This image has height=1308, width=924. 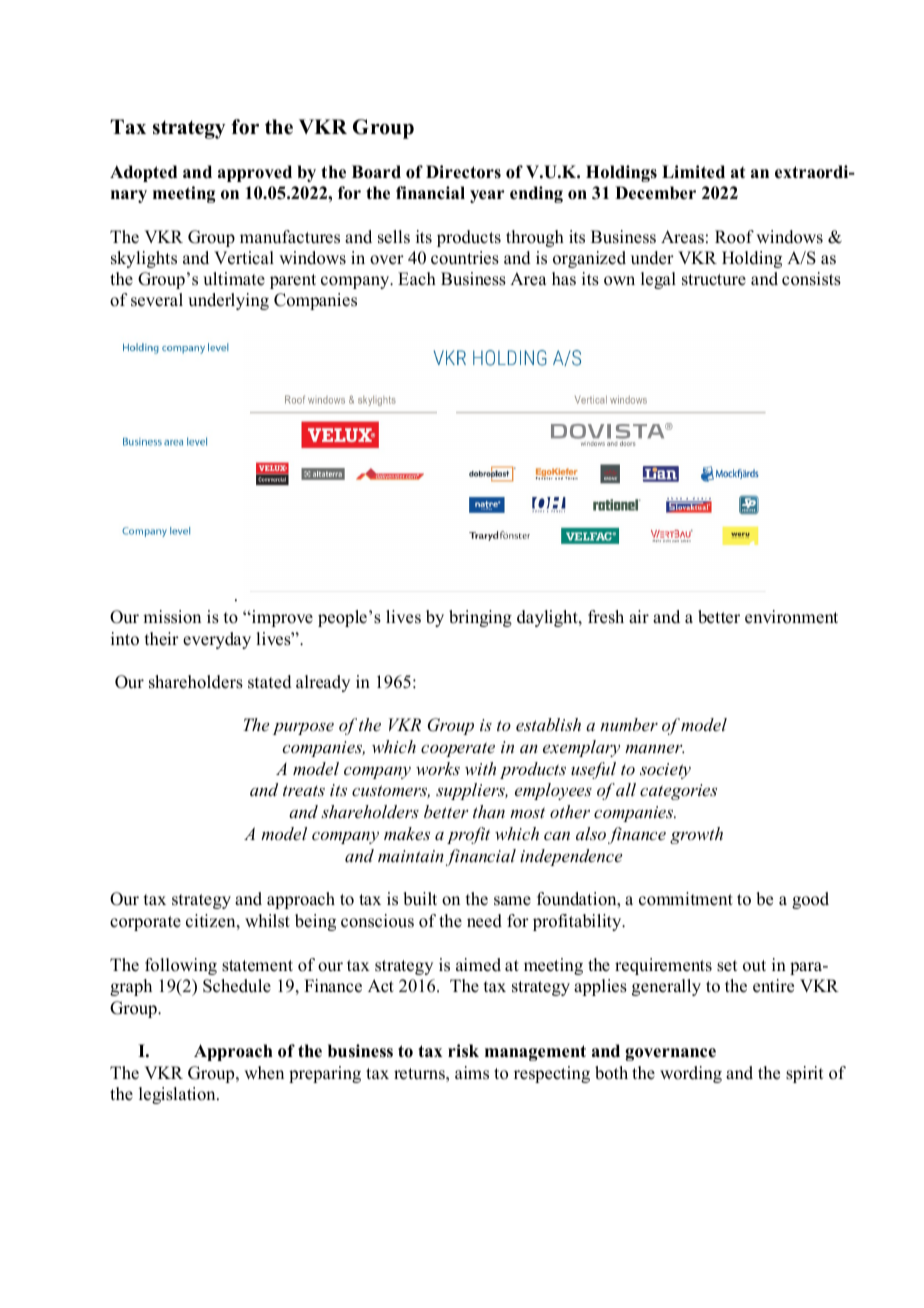 I want to click on environment, so click(x=791, y=617).
